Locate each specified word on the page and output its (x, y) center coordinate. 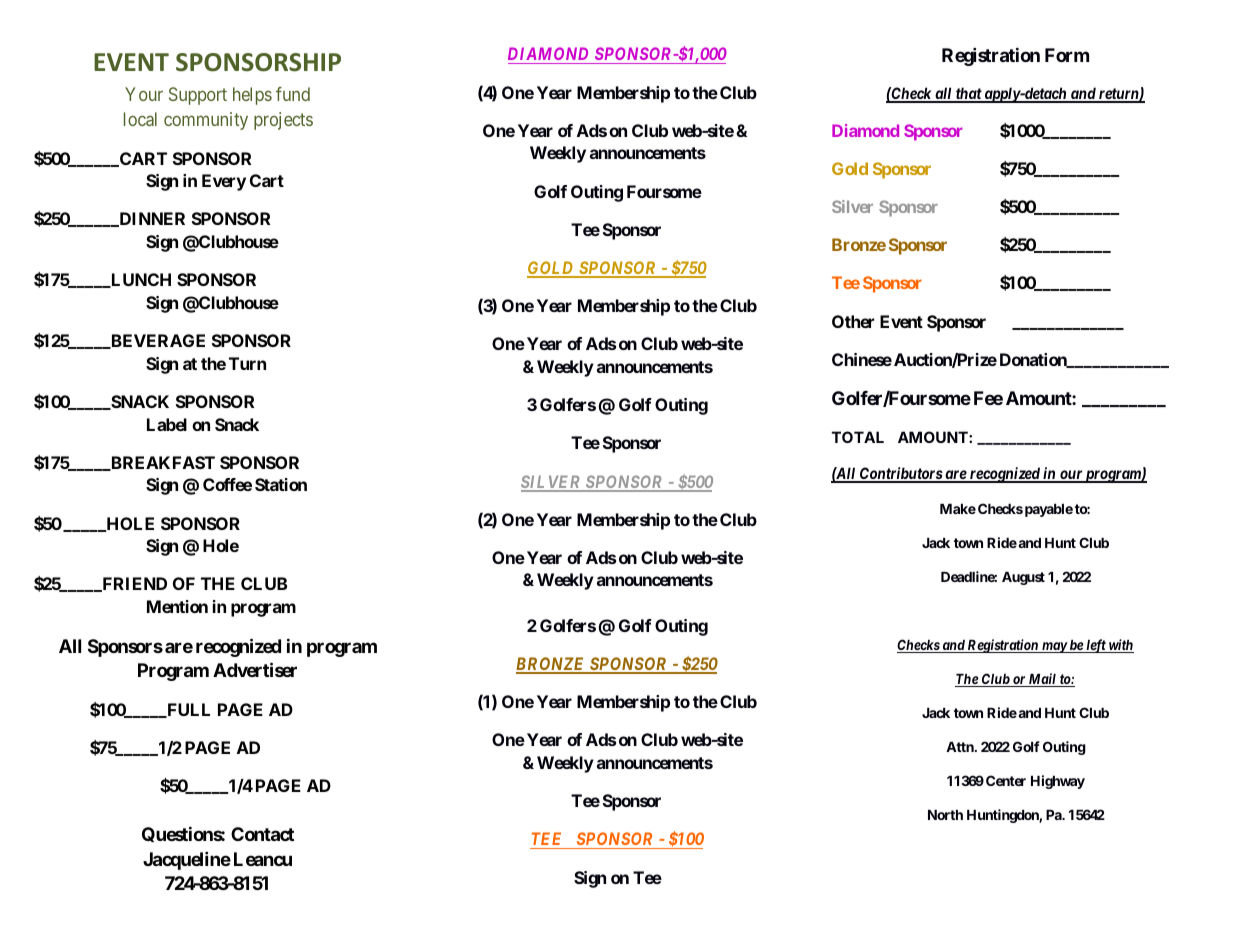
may (1054, 647)
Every (224, 182)
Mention (177, 606)
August (1023, 578)
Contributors (900, 474)
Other (853, 321)
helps (252, 96)
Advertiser (255, 669)
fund (293, 94)
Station (281, 484)
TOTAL (858, 437)
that (968, 94)
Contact (262, 834)
